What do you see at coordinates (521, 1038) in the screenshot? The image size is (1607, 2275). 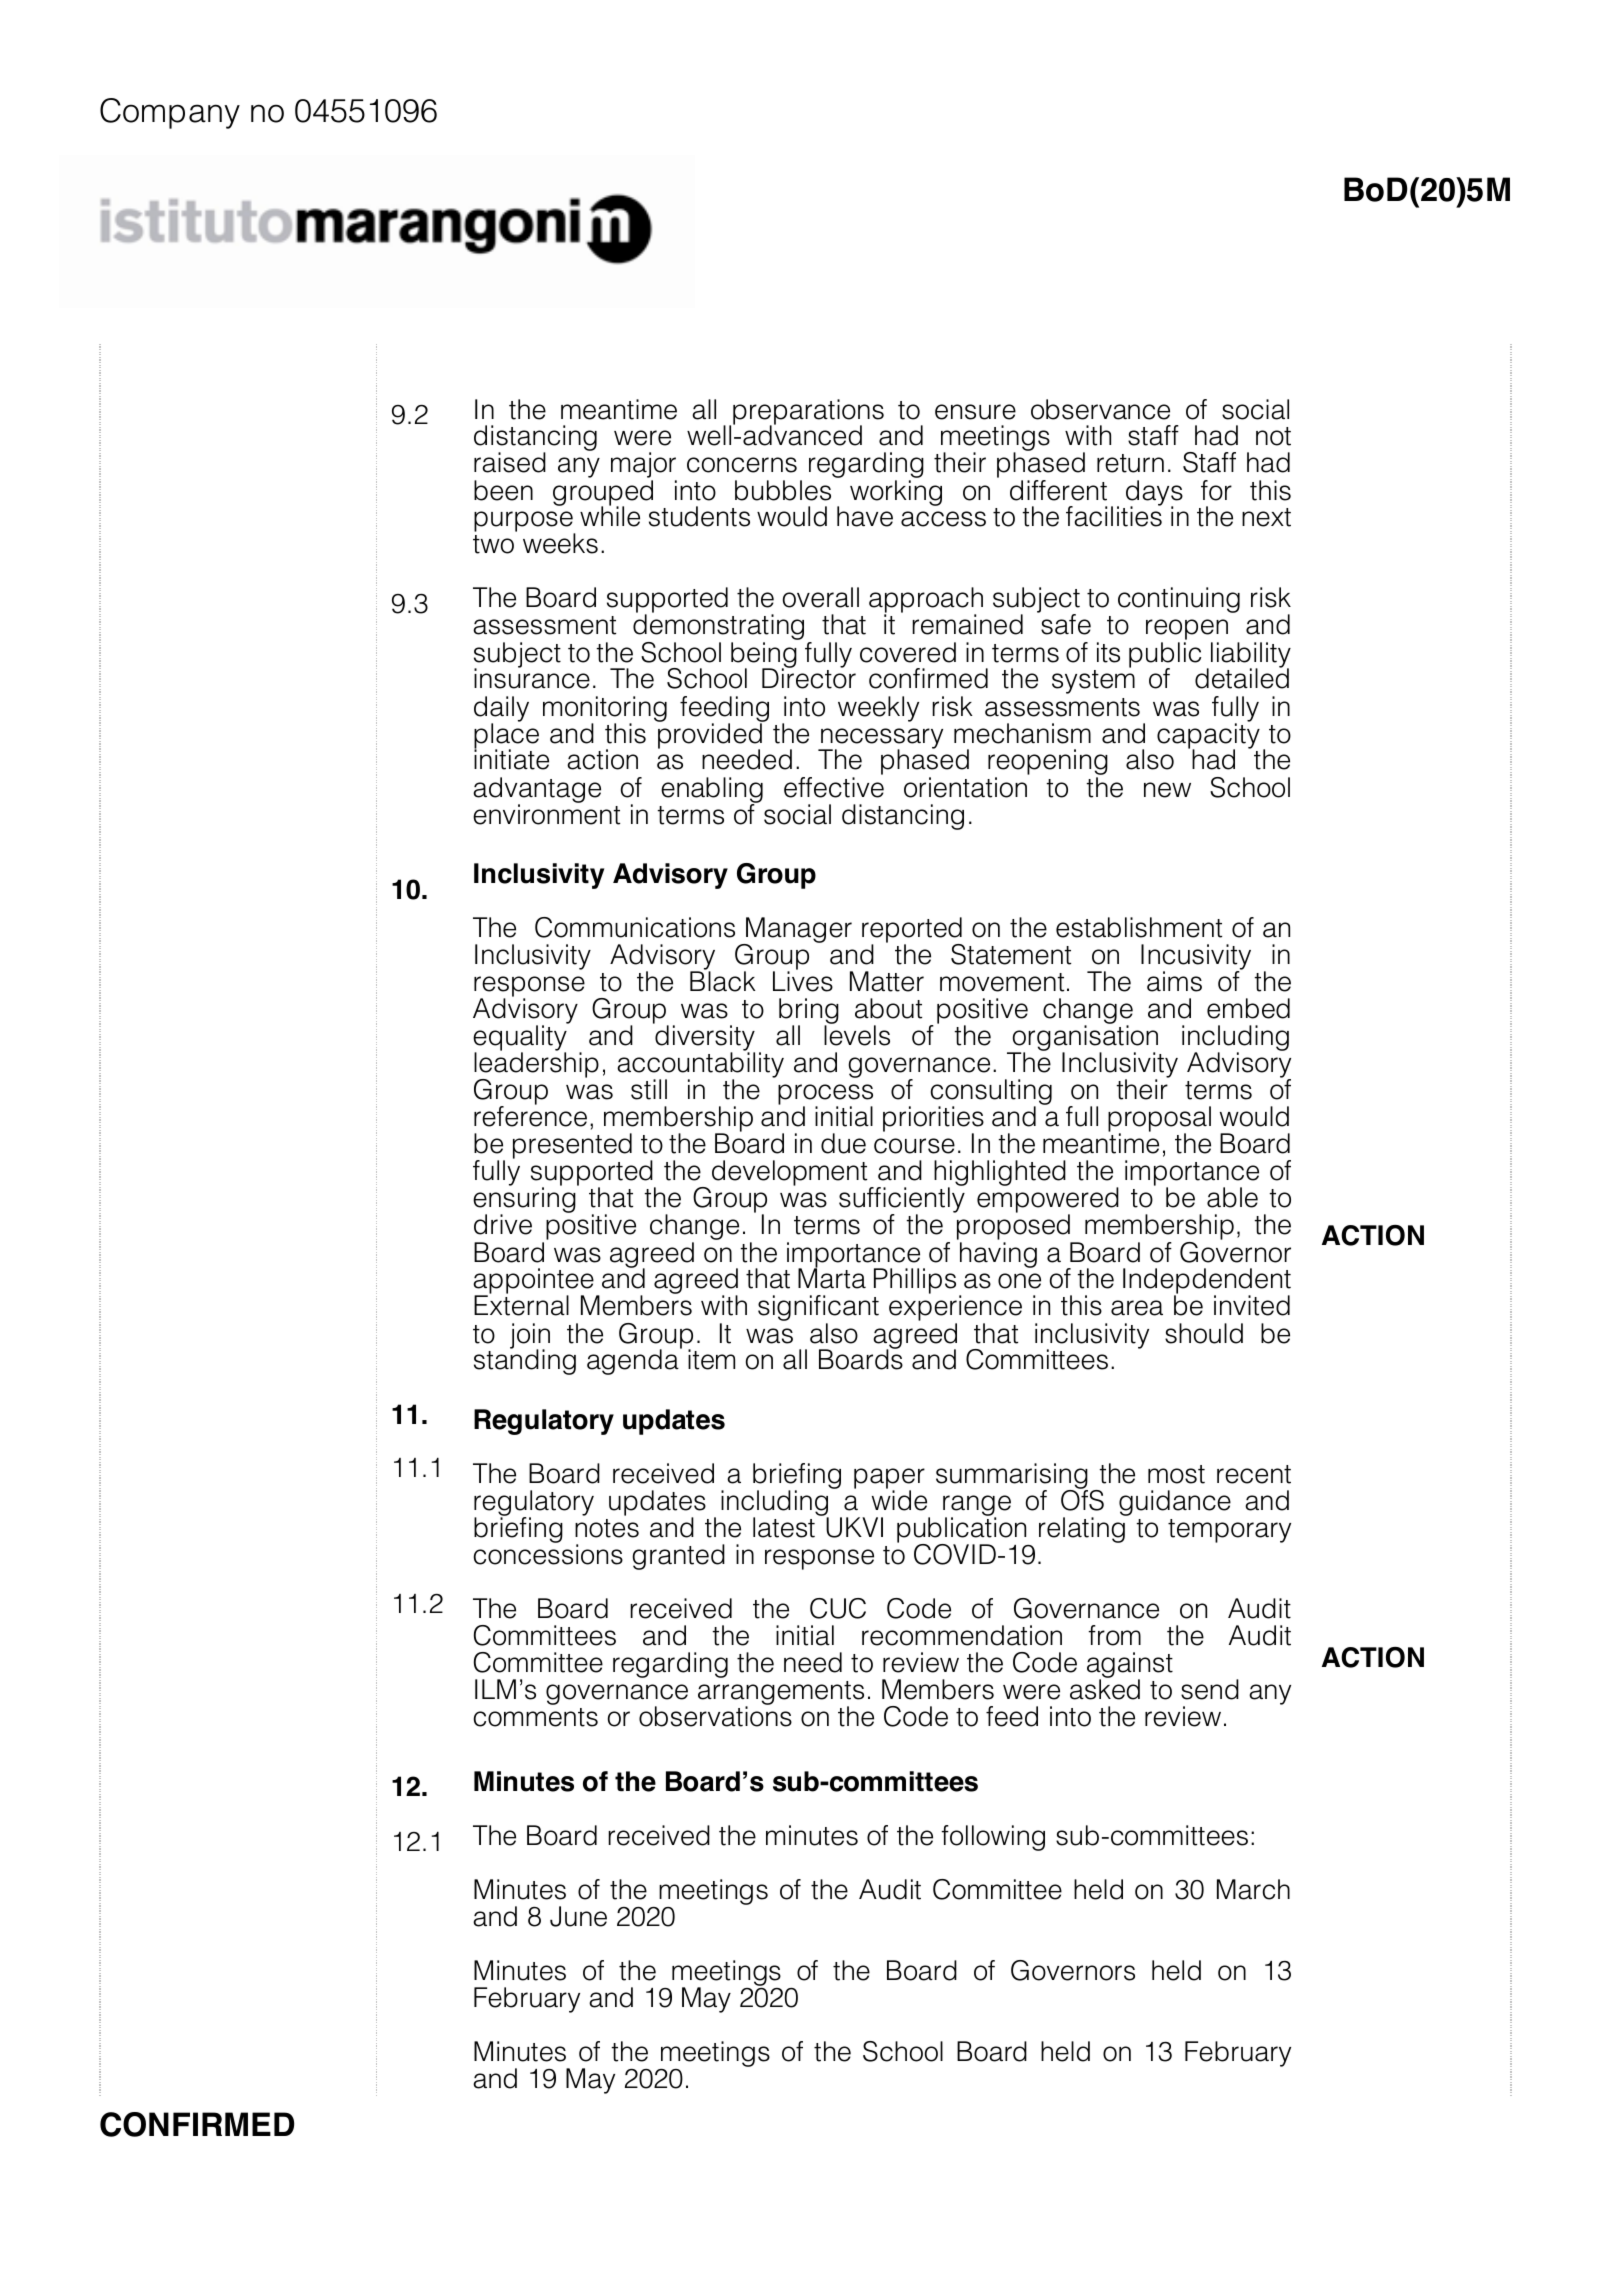 I see `equality` at bounding box center [521, 1038].
